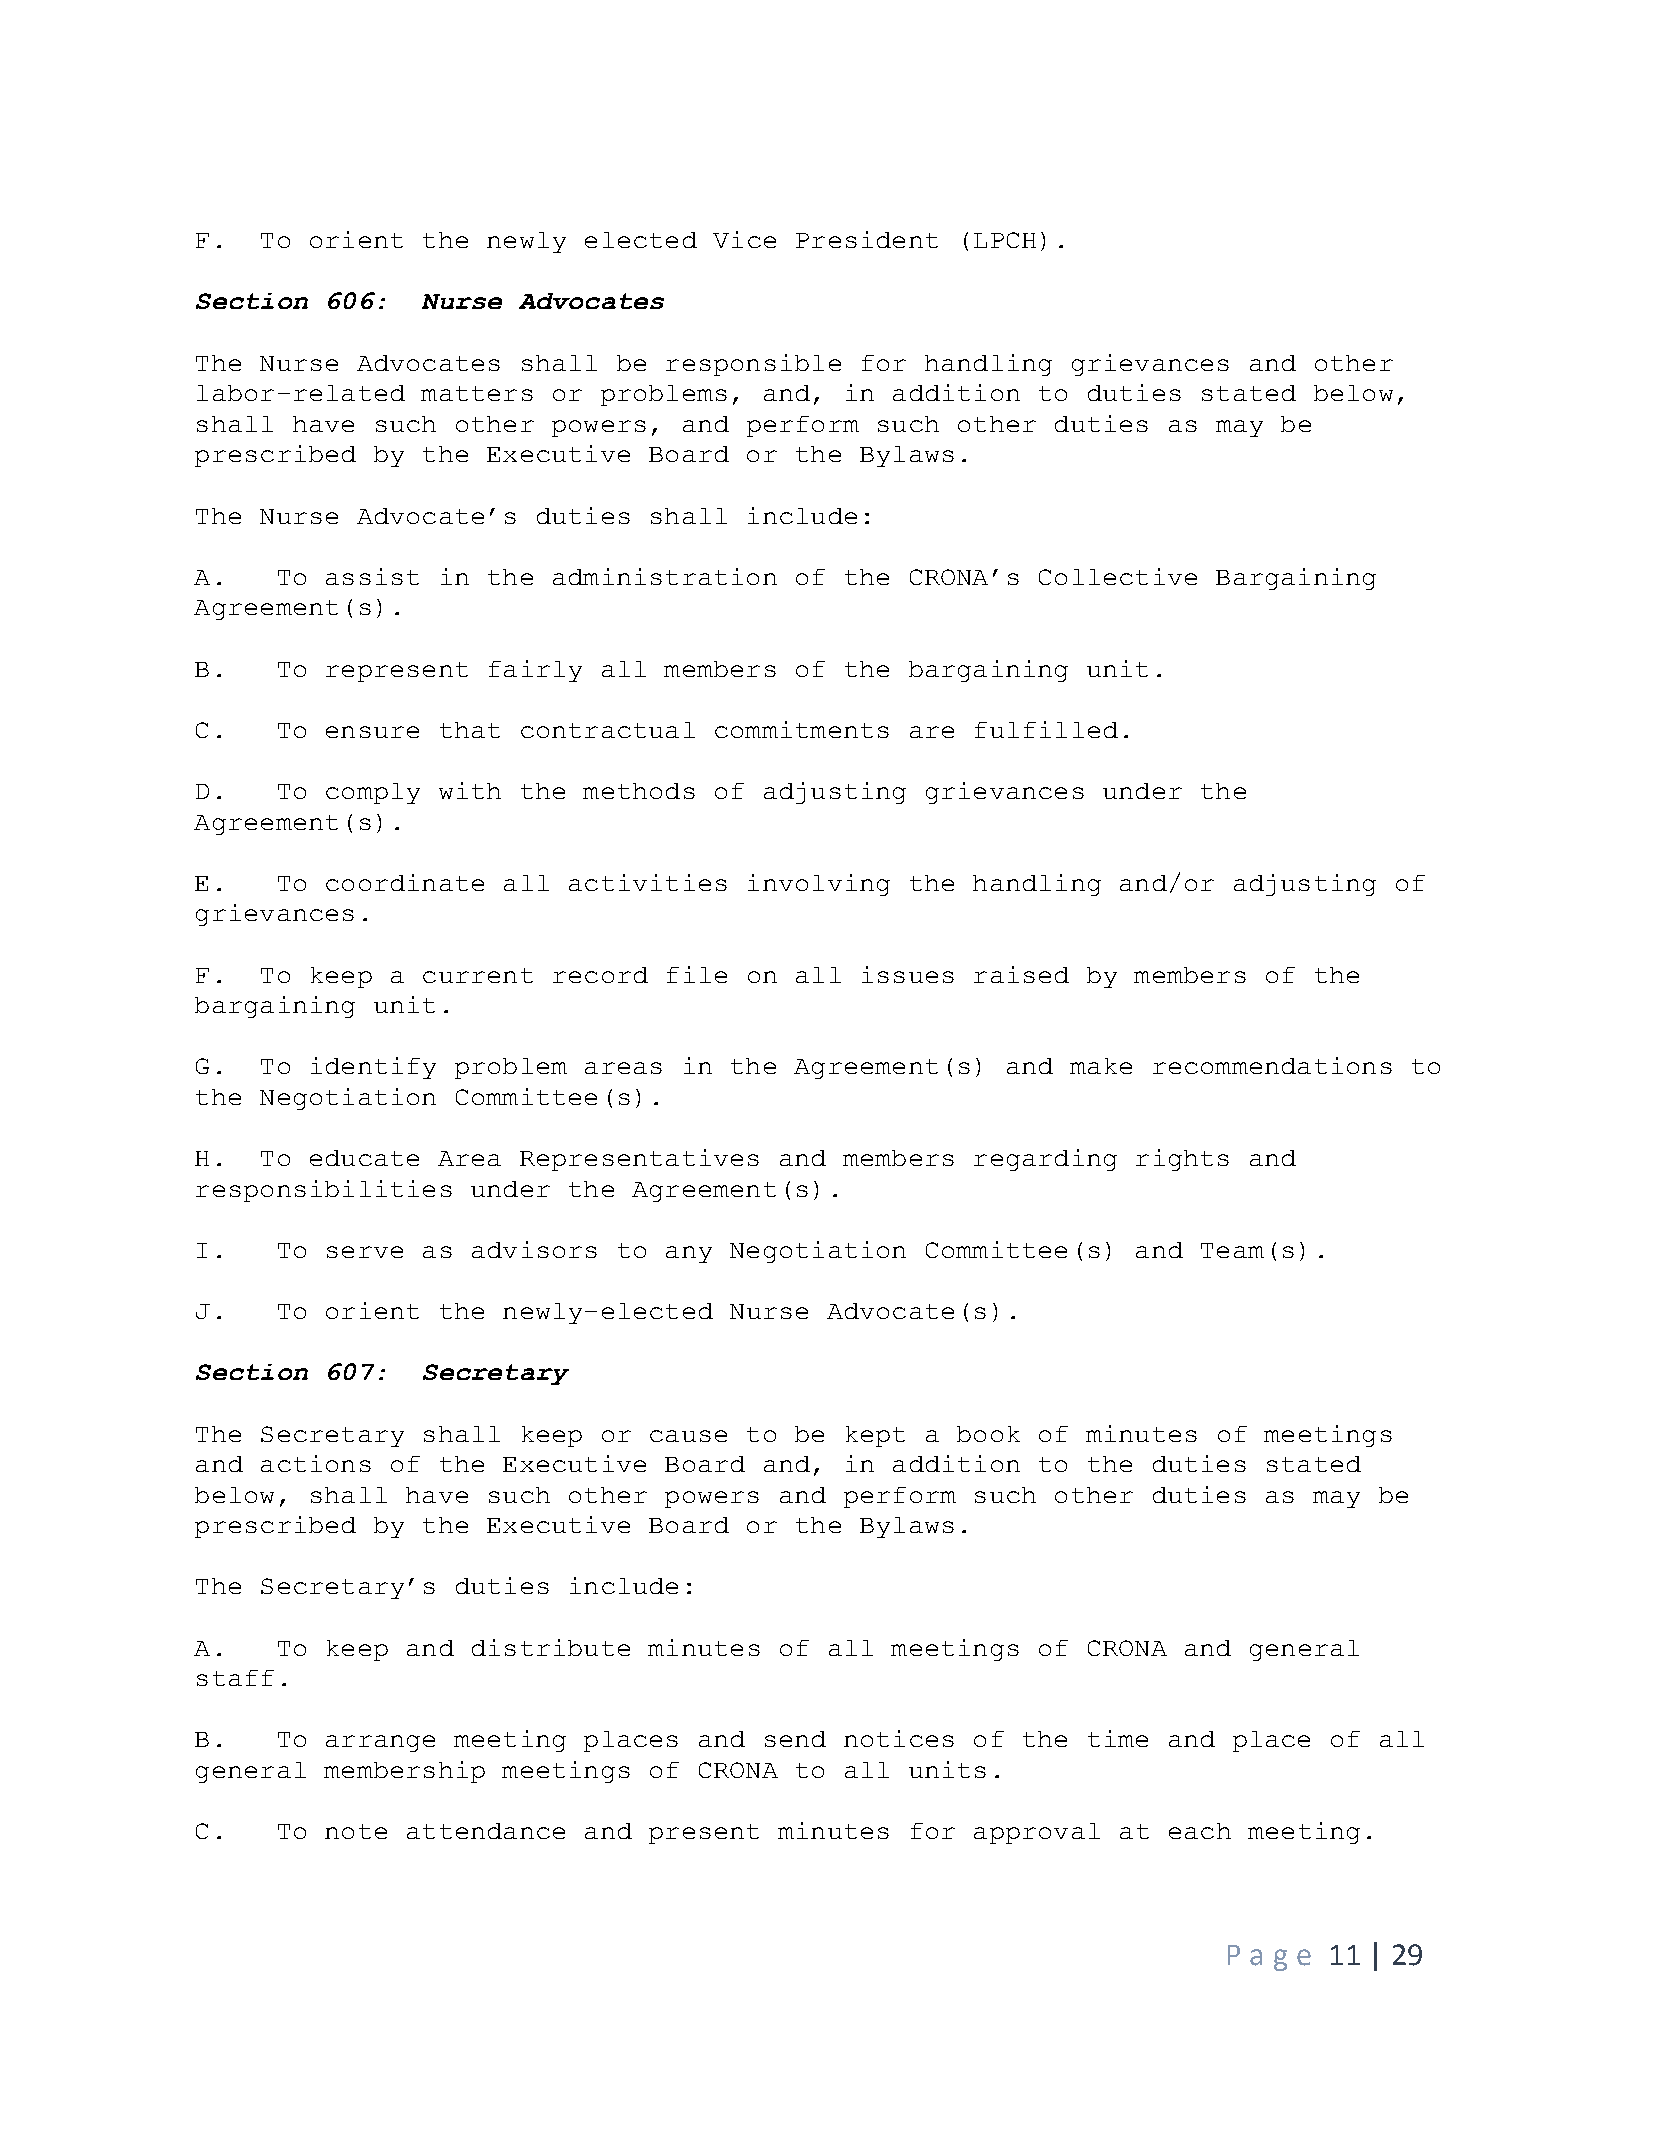 The image size is (1653, 2139). What do you see at coordinates (373, 1068) in the image?
I see `identify` at bounding box center [373, 1068].
